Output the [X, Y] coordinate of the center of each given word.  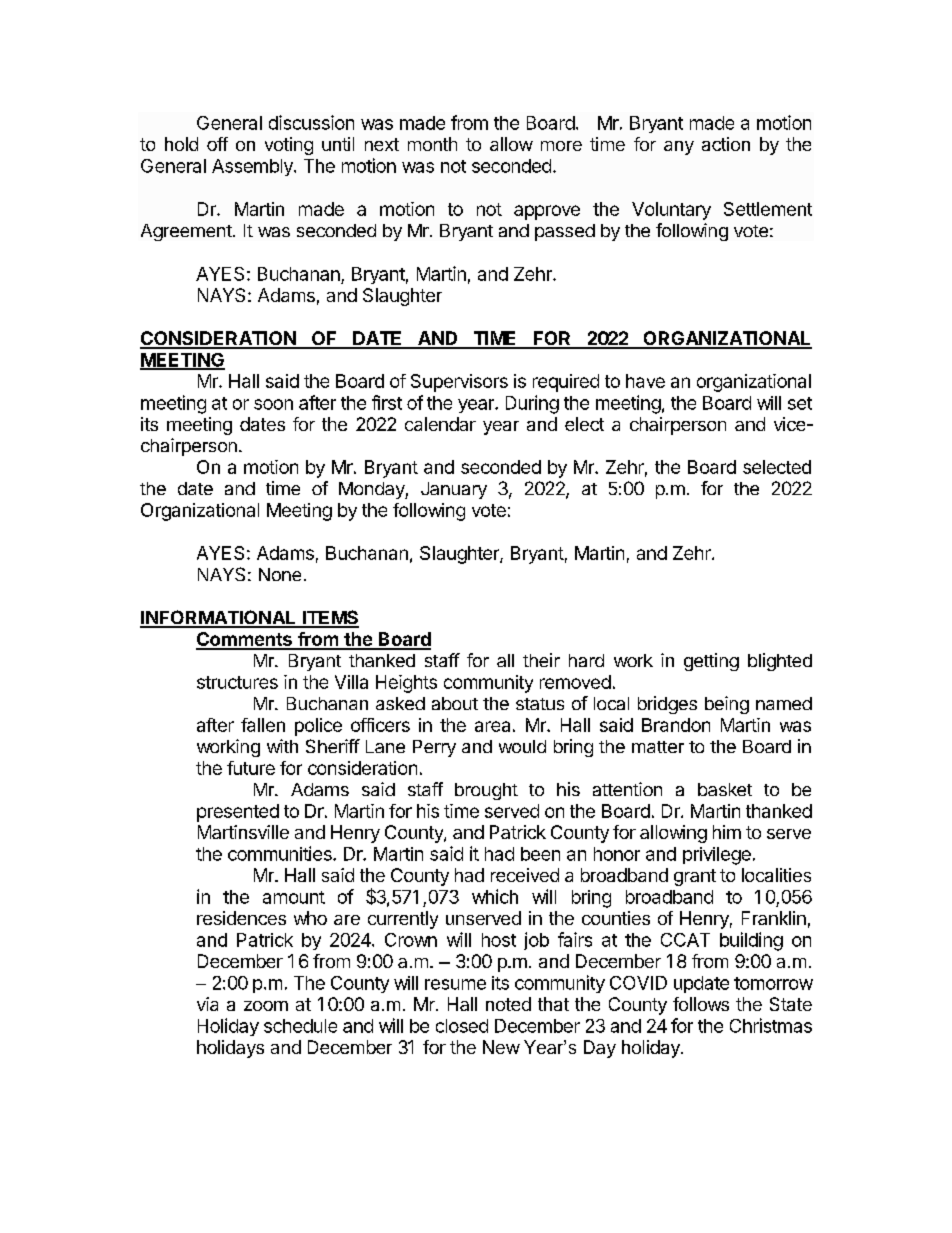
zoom [266, 1006]
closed [462, 1026]
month [432, 144]
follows [701, 1004]
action [726, 144]
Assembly [253, 167]
